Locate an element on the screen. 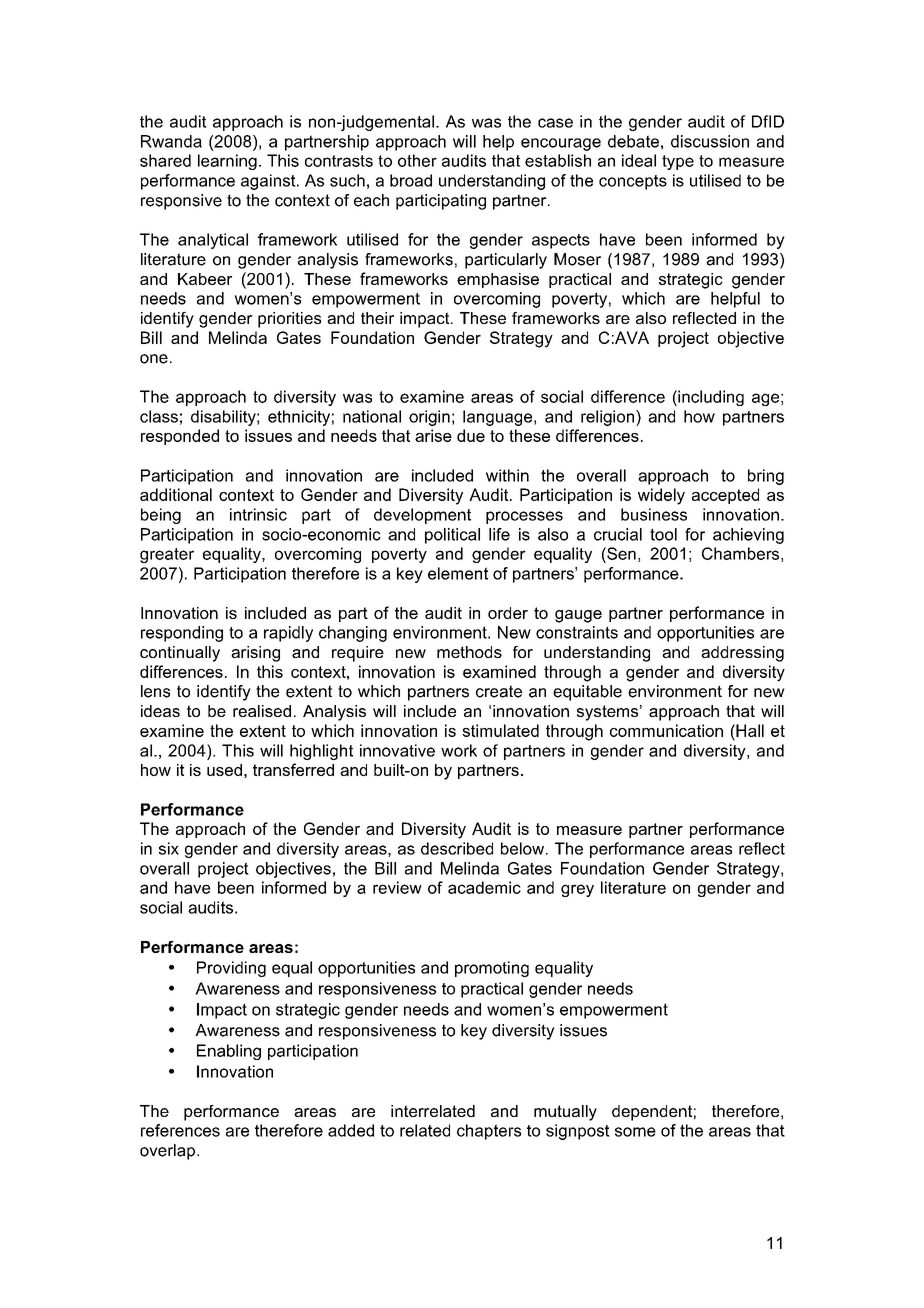 The image size is (924, 1308). learning is located at coordinates (227, 162).
